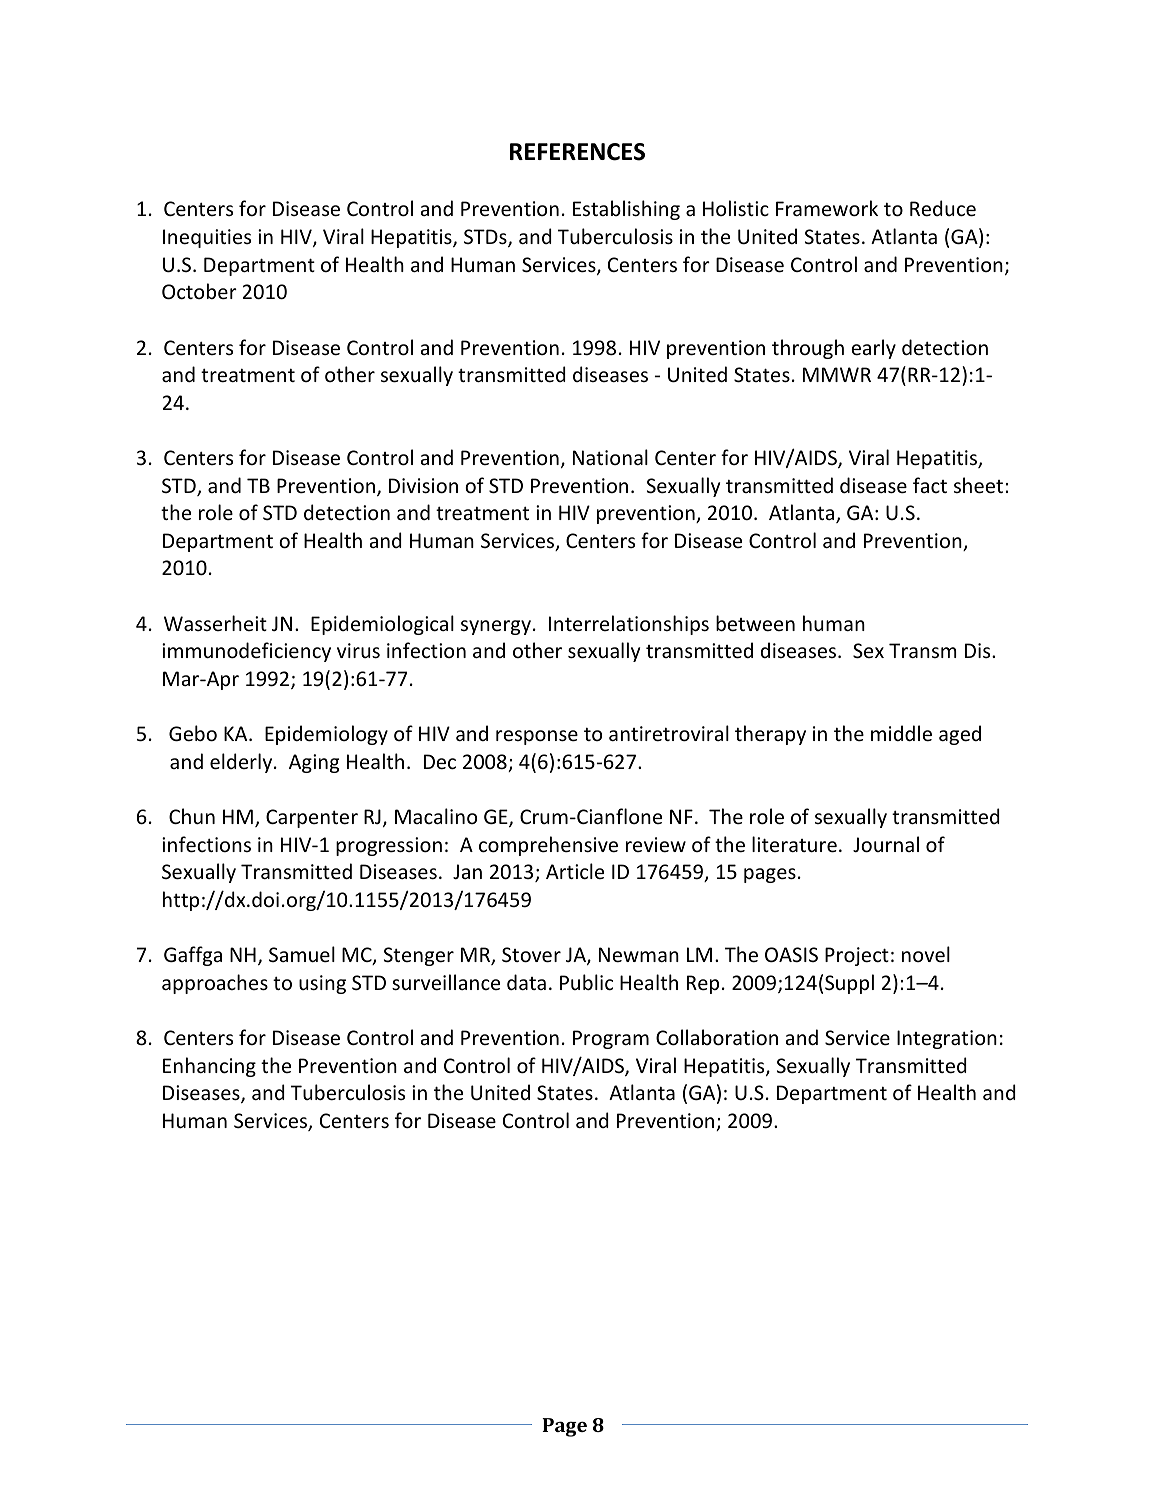 This screenshot has height=1493, width=1154. Describe the element at coordinates (312, 818) in the screenshot. I see `Carpenter` at that location.
